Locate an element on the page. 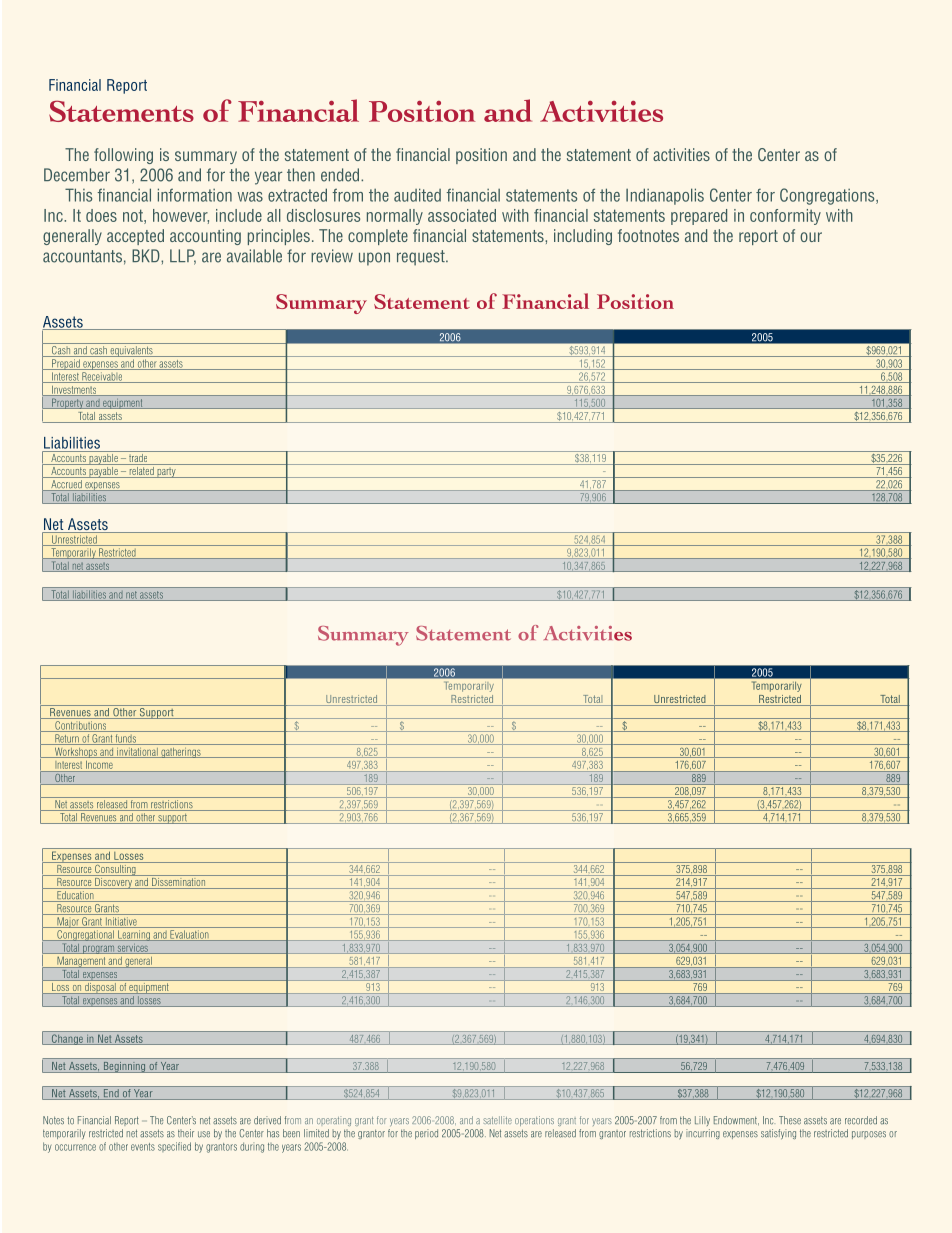 Image resolution: width=952 pixels, height=1233 pixels. satellite is located at coordinates (497, 1120).
